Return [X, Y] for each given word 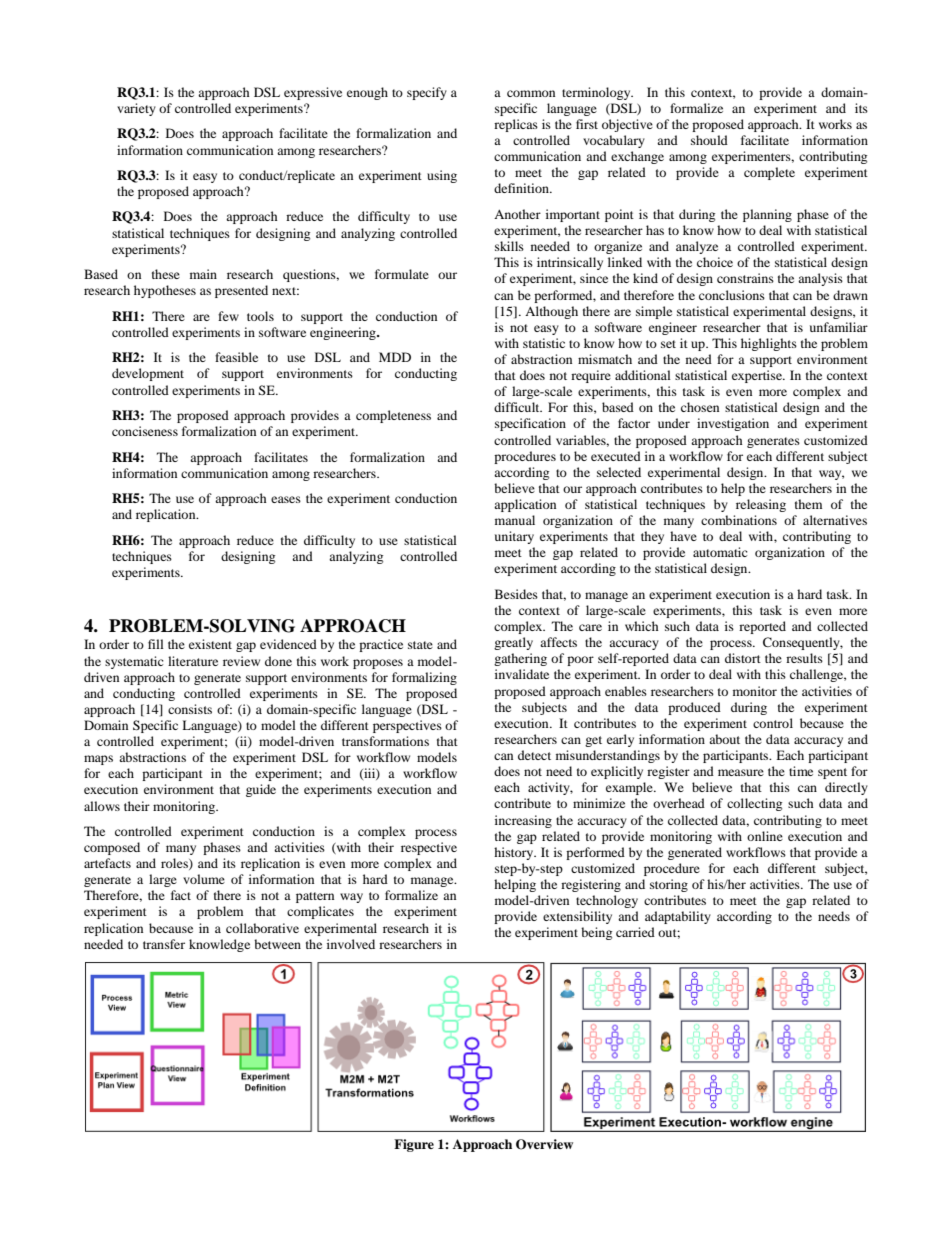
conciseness [145, 431]
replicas [516, 125]
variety [136, 109]
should [709, 140]
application [525, 505]
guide [261, 790]
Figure [414, 1145]
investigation [733, 424]
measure [741, 772]
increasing [523, 821]
